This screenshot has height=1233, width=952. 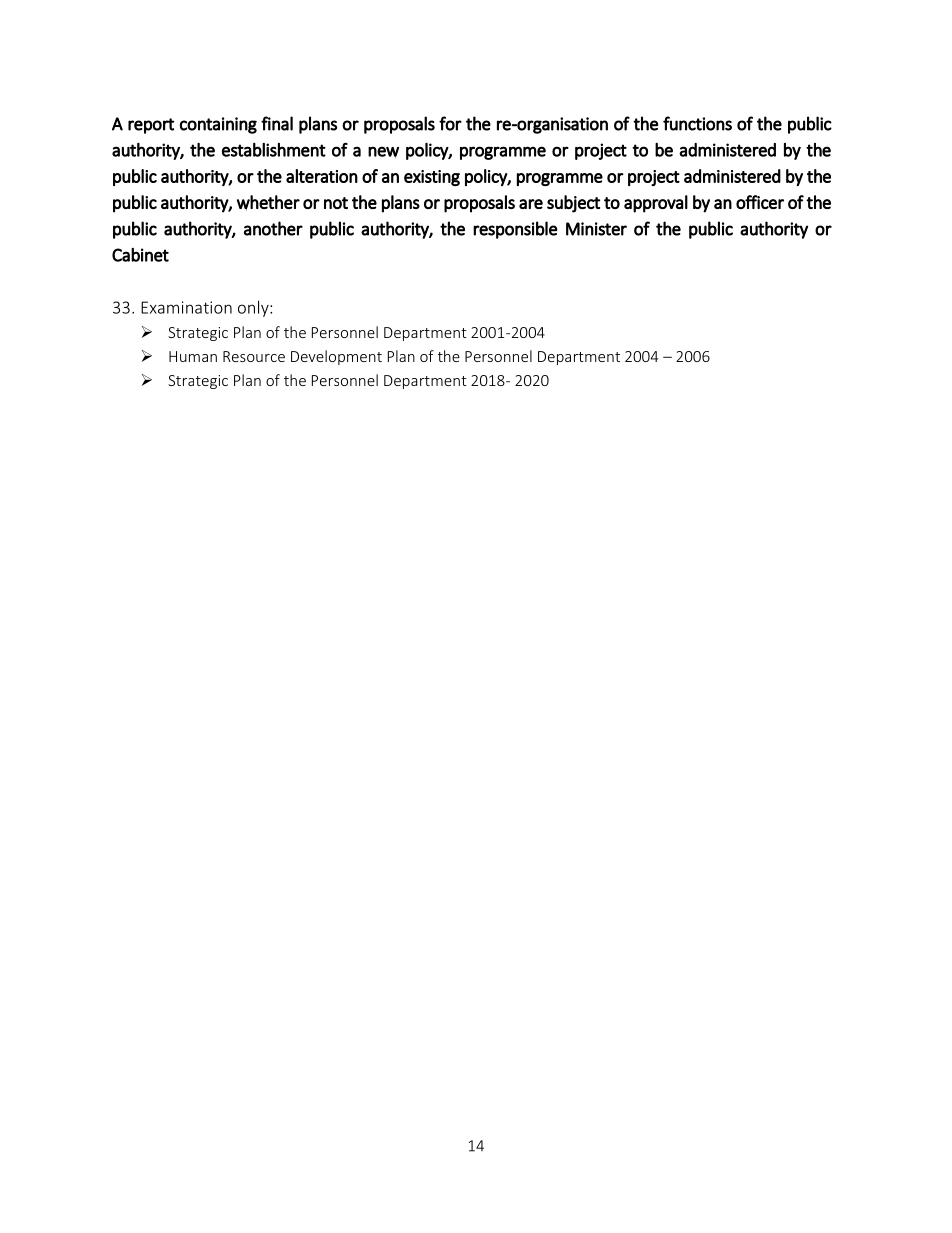 What do you see at coordinates (254, 356) in the screenshot?
I see `Resource` at bounding box center [254, 356].
